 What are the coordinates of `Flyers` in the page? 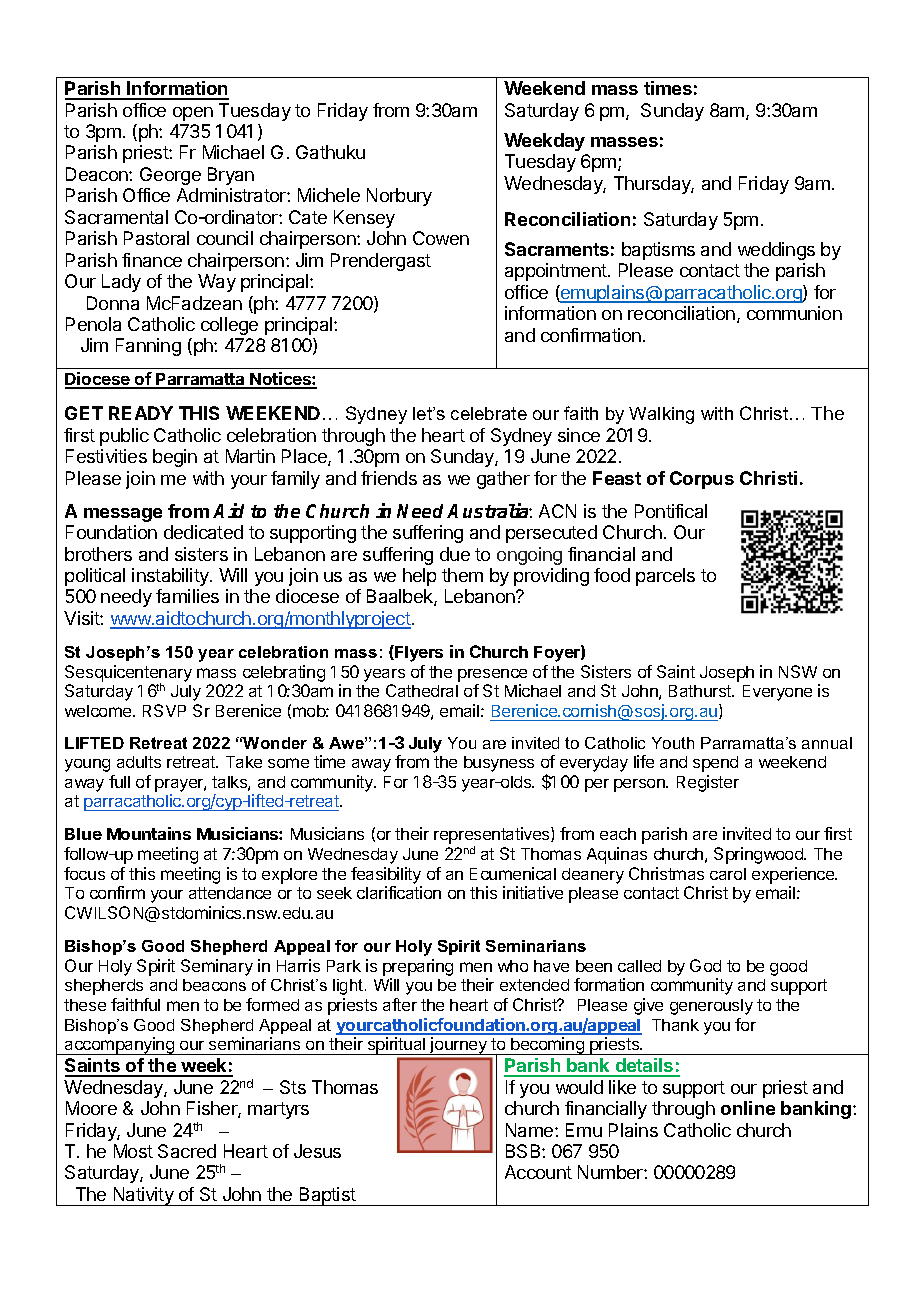 It's located at (418, 653).
